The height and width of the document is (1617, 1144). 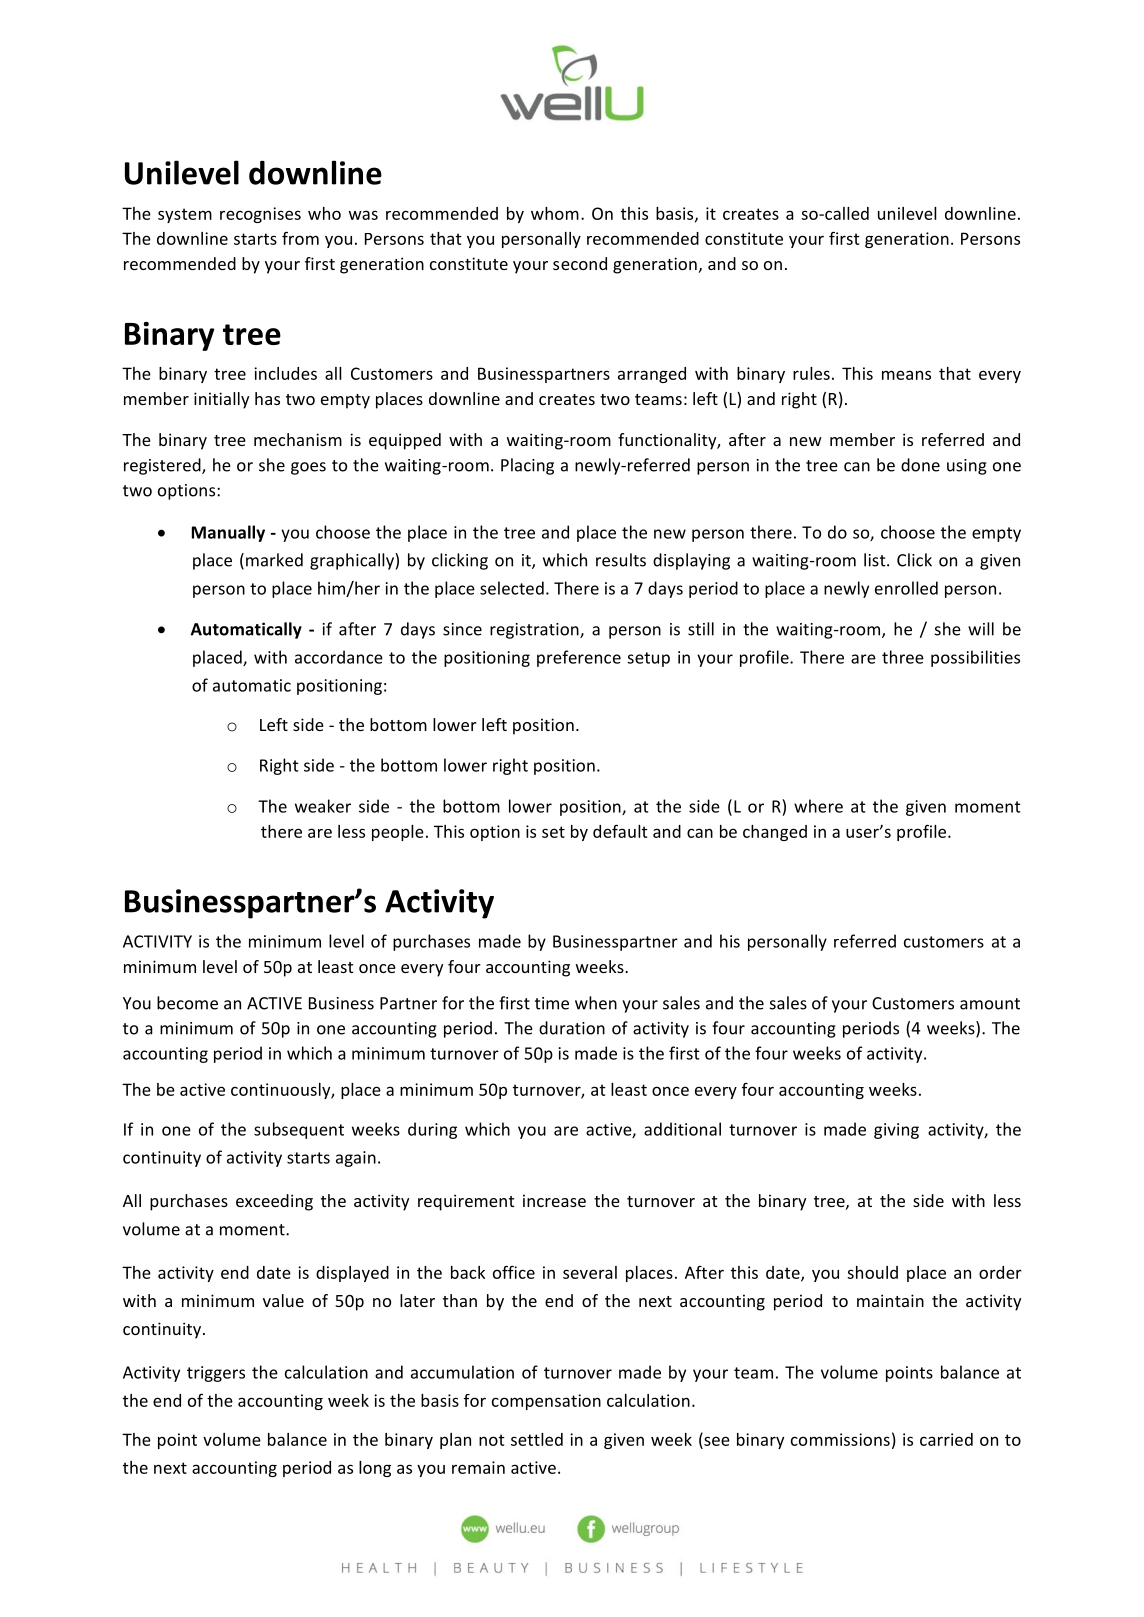 I want to click on settled, so click(x=537, y=1439).
